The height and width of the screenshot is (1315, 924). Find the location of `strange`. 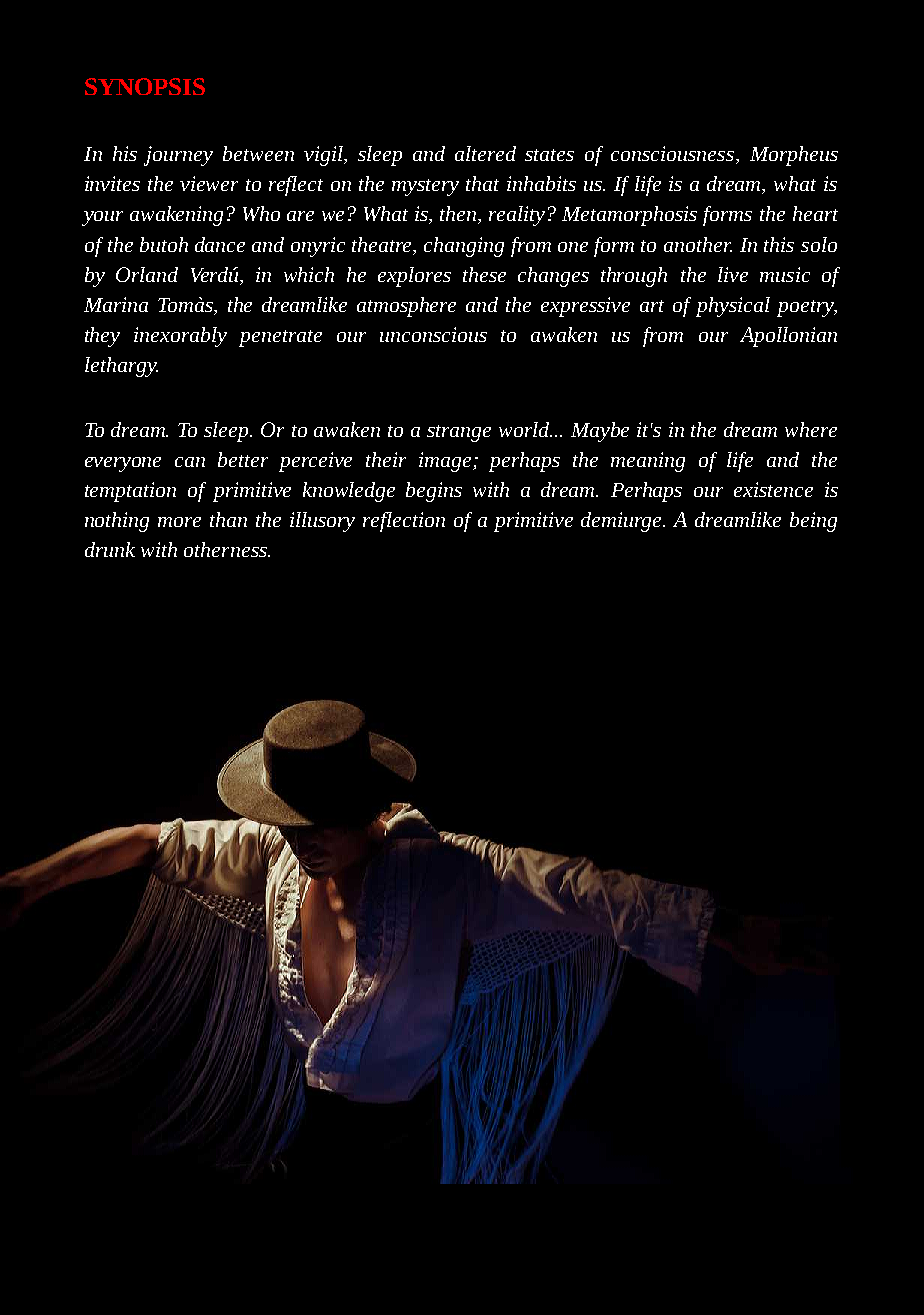

strange is located at coordinates (459, 433).
